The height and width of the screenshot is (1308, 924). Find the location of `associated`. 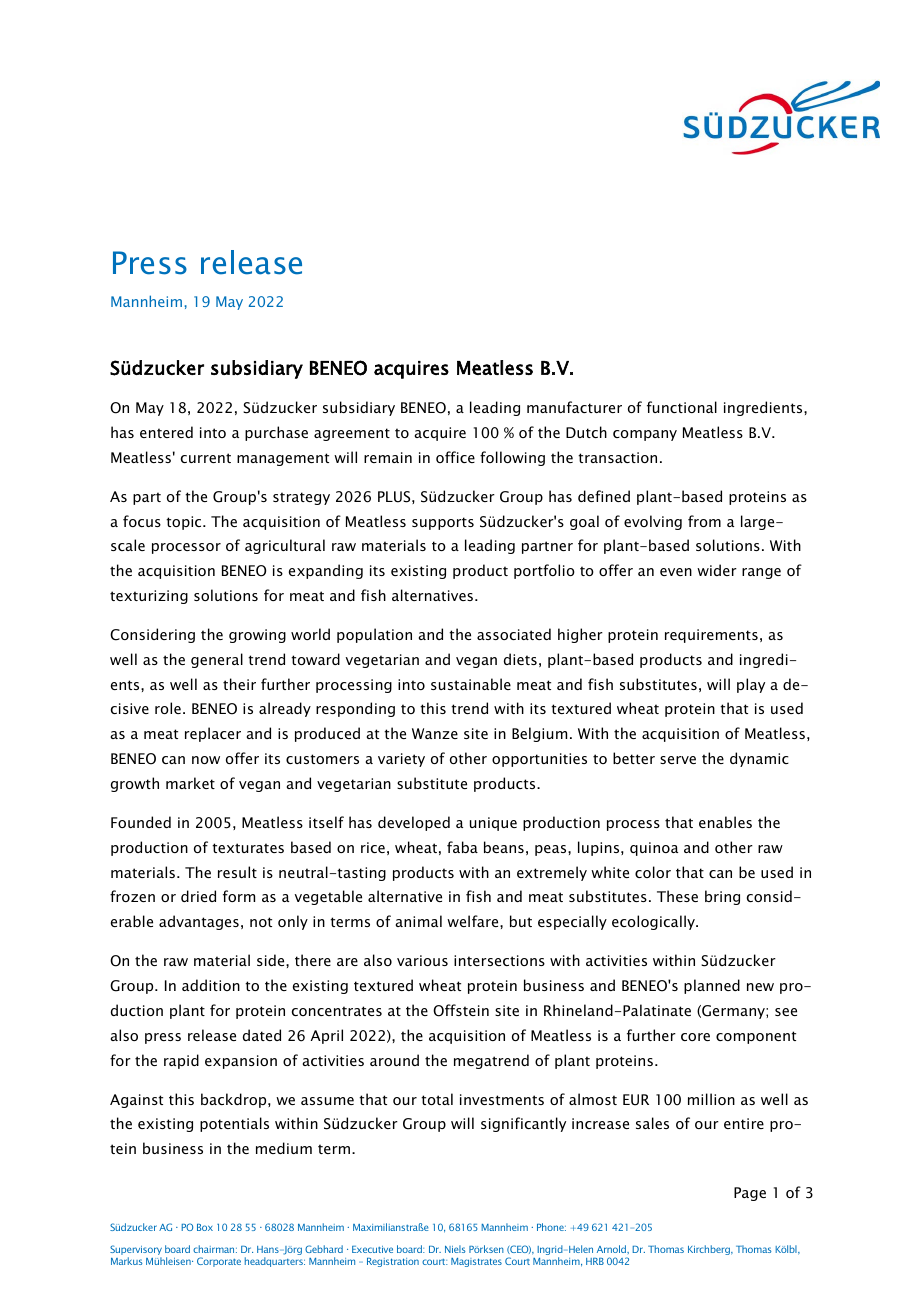

associated is located at coordinates (514, 634).
